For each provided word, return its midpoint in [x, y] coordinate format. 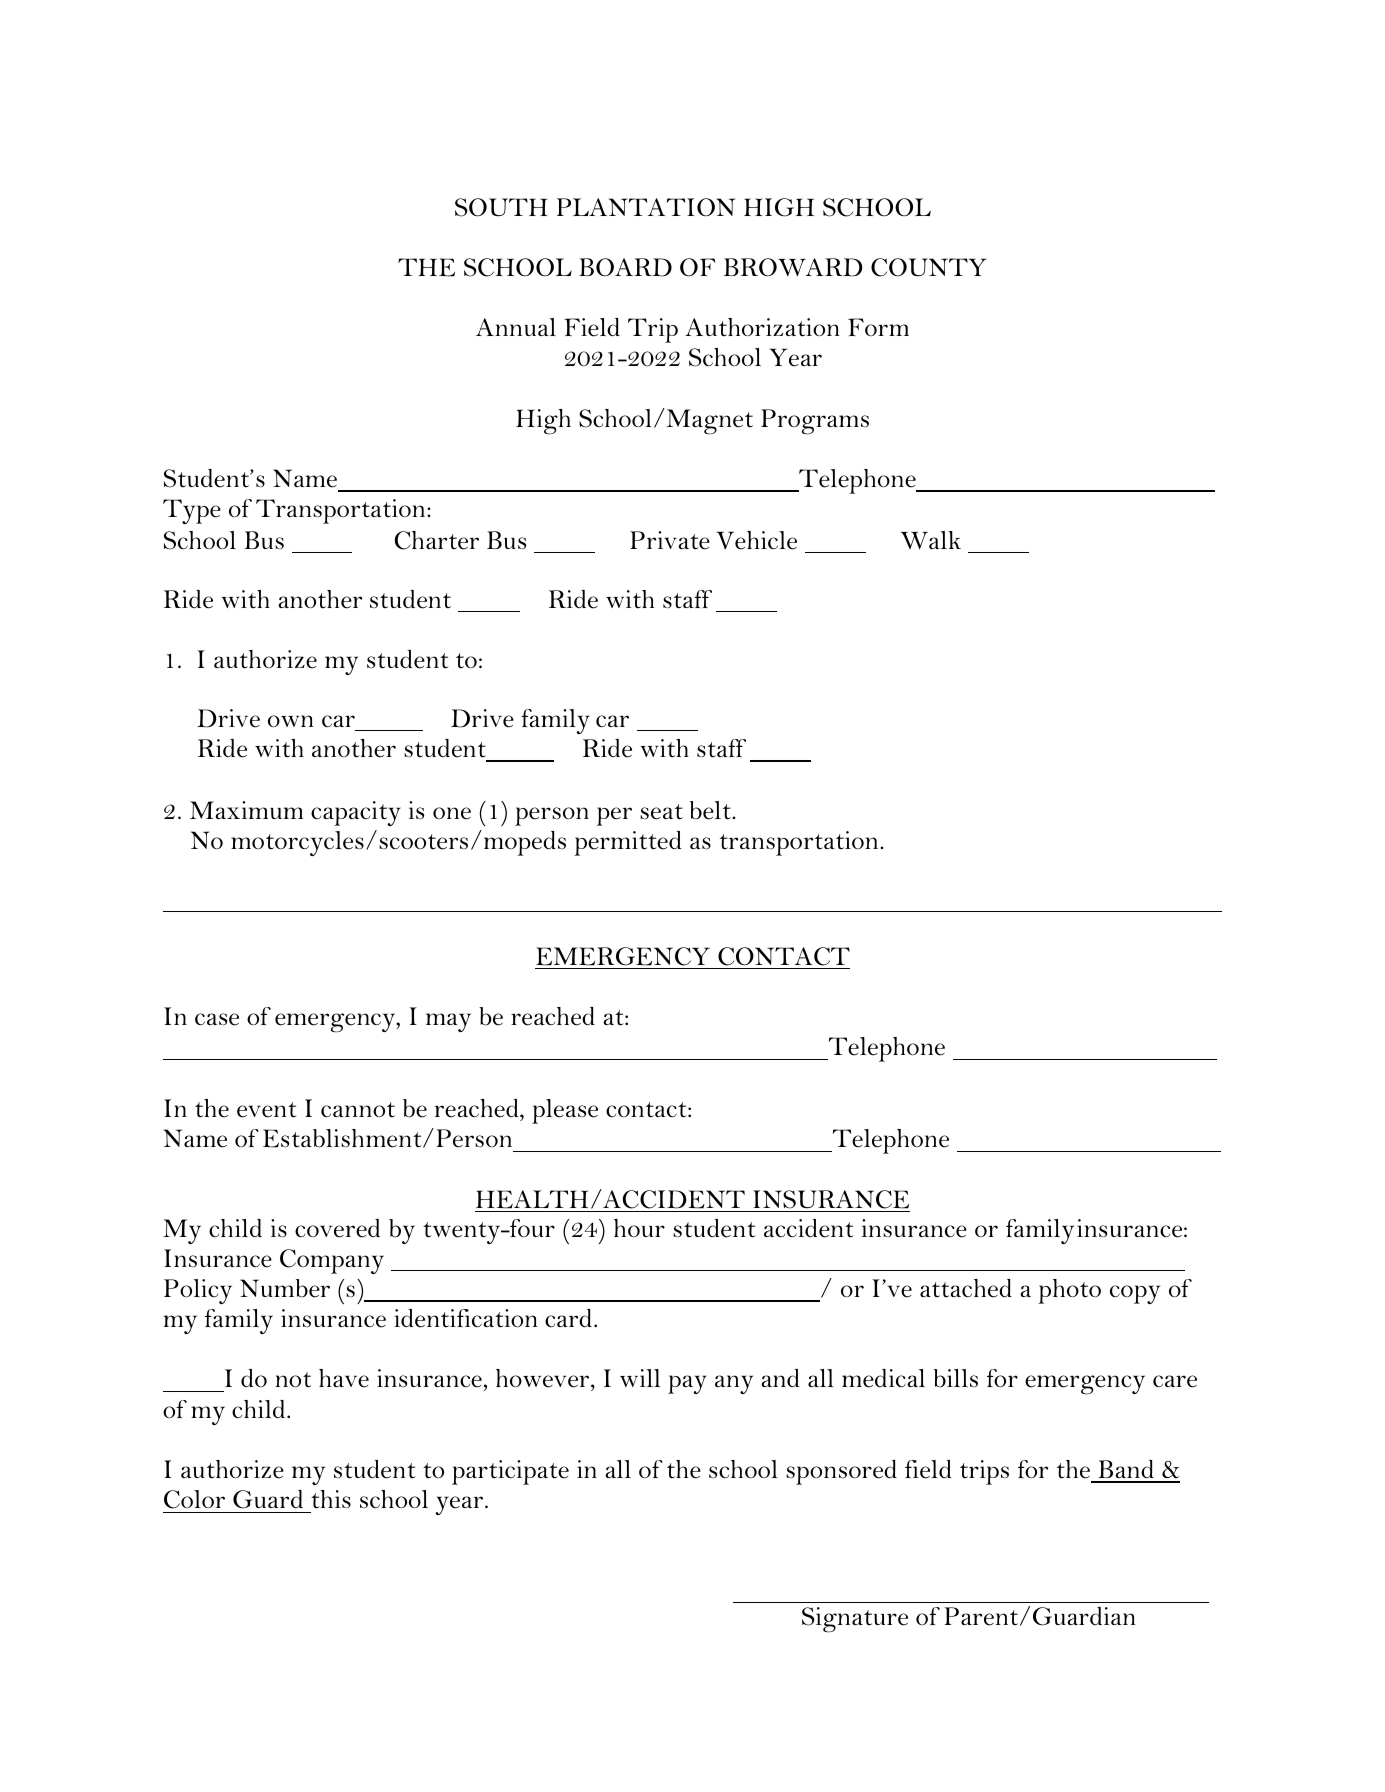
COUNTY [929, 267]
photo [1069, 1291]
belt [711, 810]
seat [661, 812]
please [565, 1111]
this [331, 1499]
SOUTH [501, 207]
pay [687, 1384]
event [267, 1110]
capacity [356, 813]
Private [670, 540]
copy [1135, 1294]
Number [285, 1288]
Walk [931, 540]
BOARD [625, 267]
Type [192, 511]
